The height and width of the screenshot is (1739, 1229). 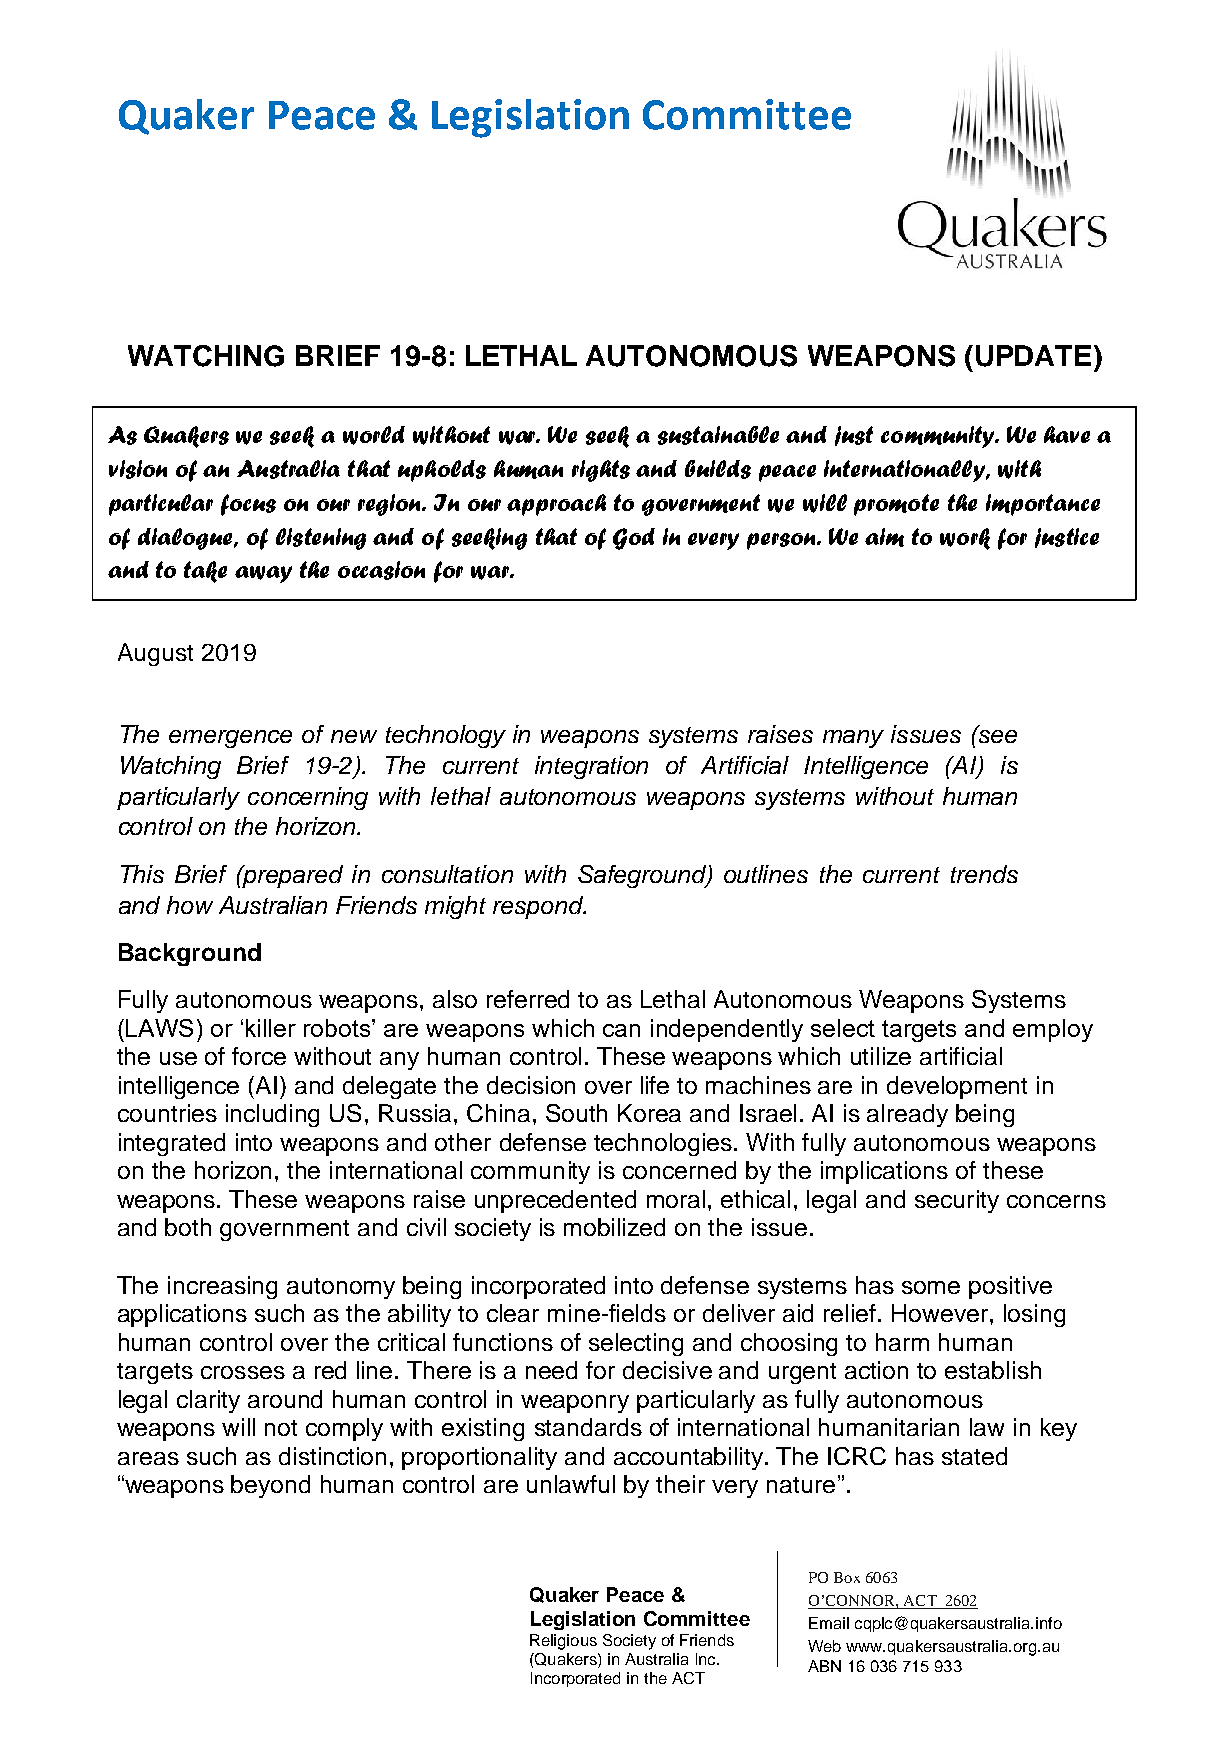 What do you see at coordinates (829, 1623) in the screenshot?
I see `Email` at bounding box center [829, 1623].
